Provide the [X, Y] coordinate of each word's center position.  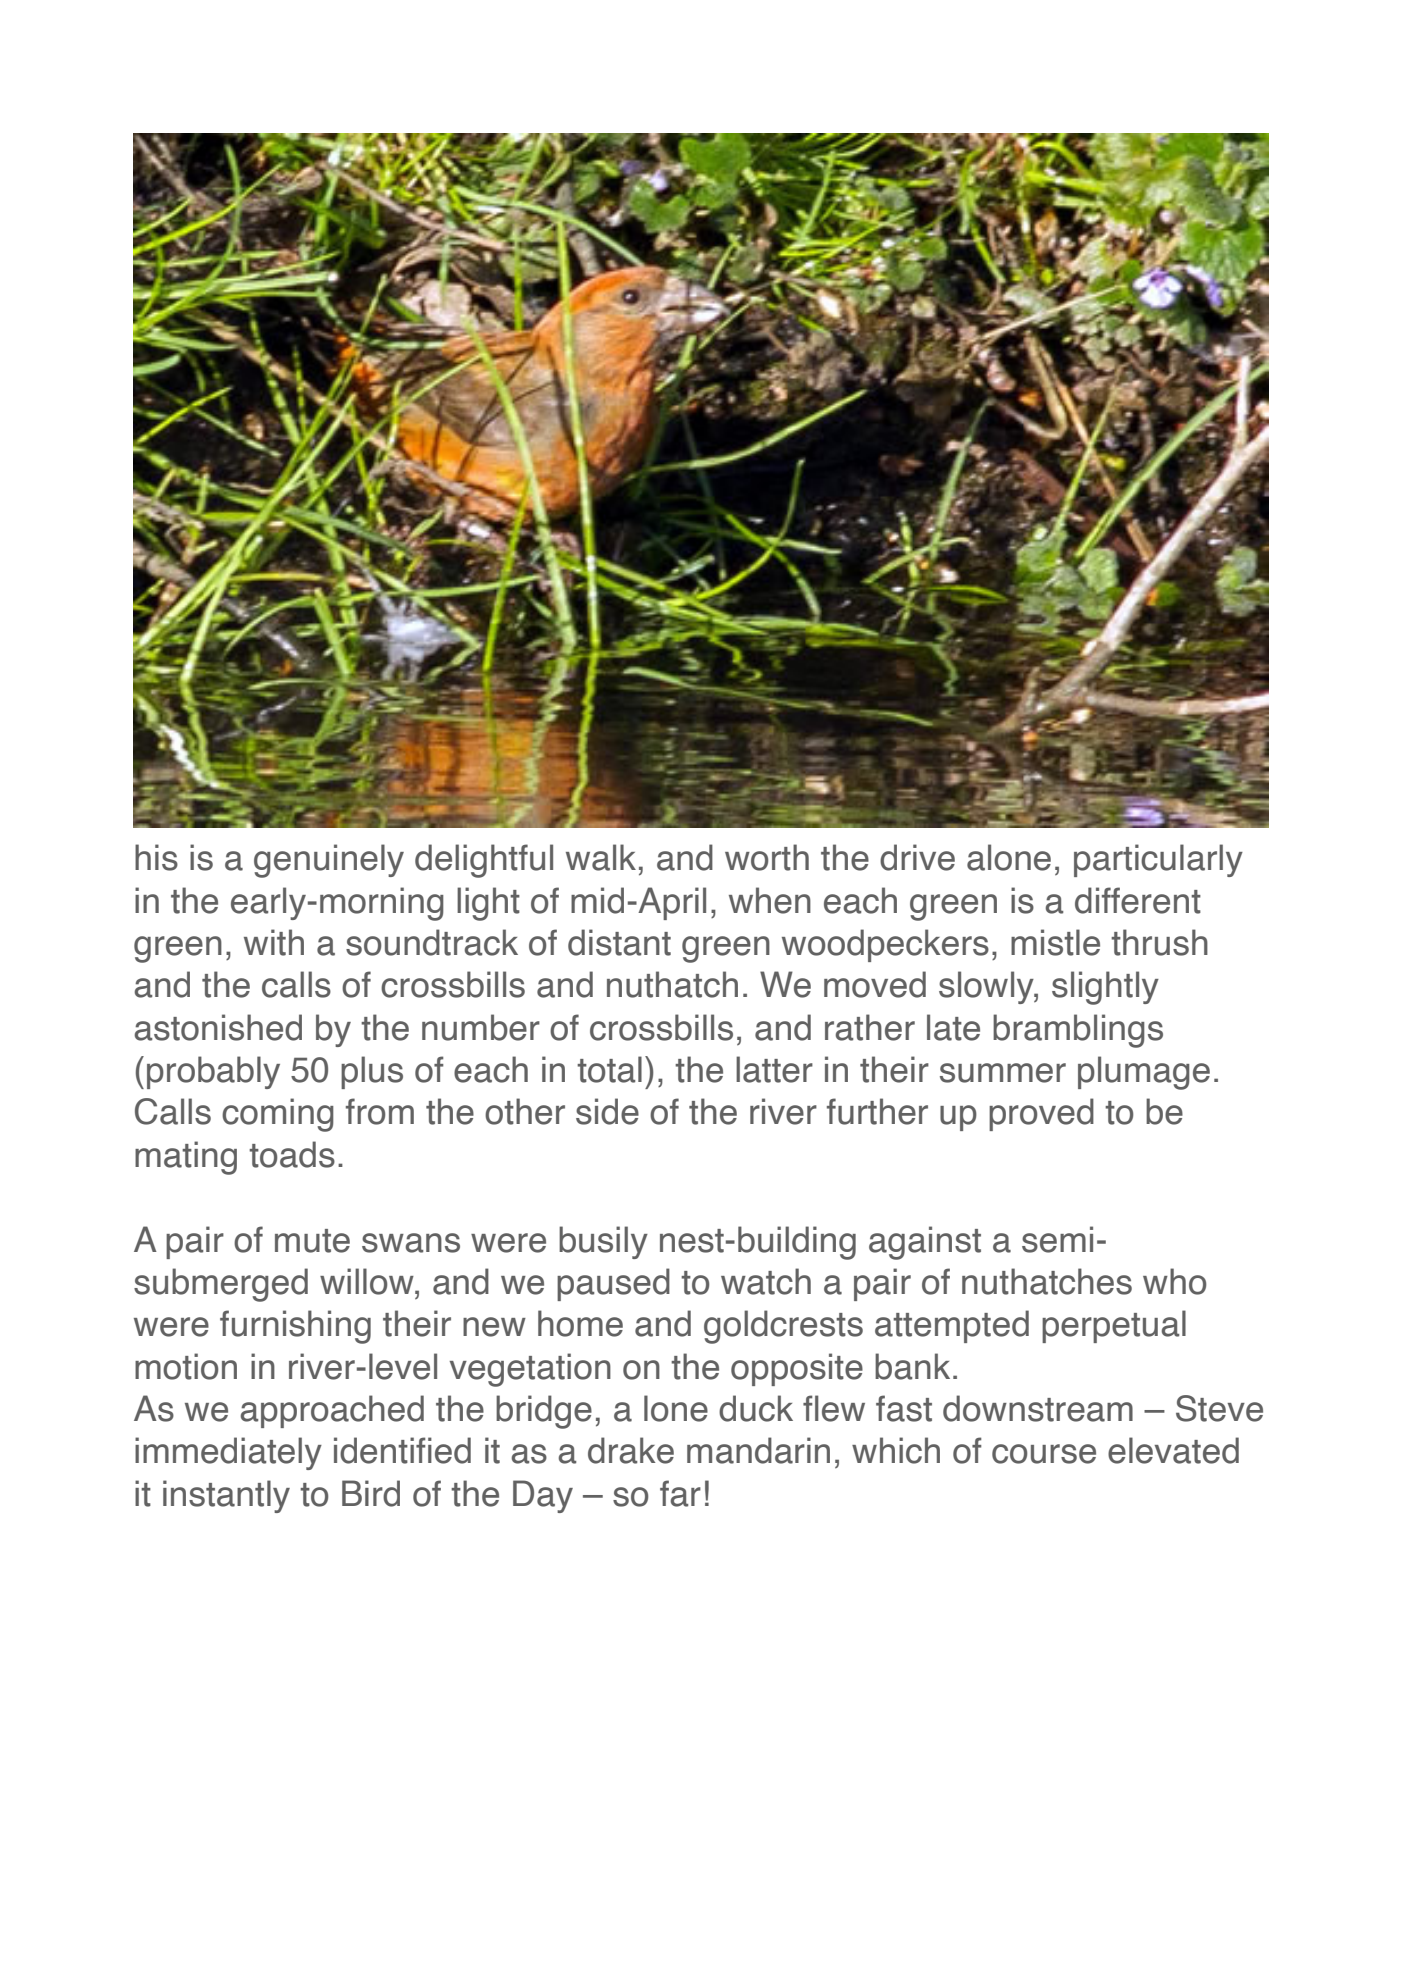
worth [767, 857]
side [607, 1111]
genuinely [329, 861]
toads [292, 1154]
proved [1041, 1114]
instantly [226, 1496]
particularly [1158, 860]
